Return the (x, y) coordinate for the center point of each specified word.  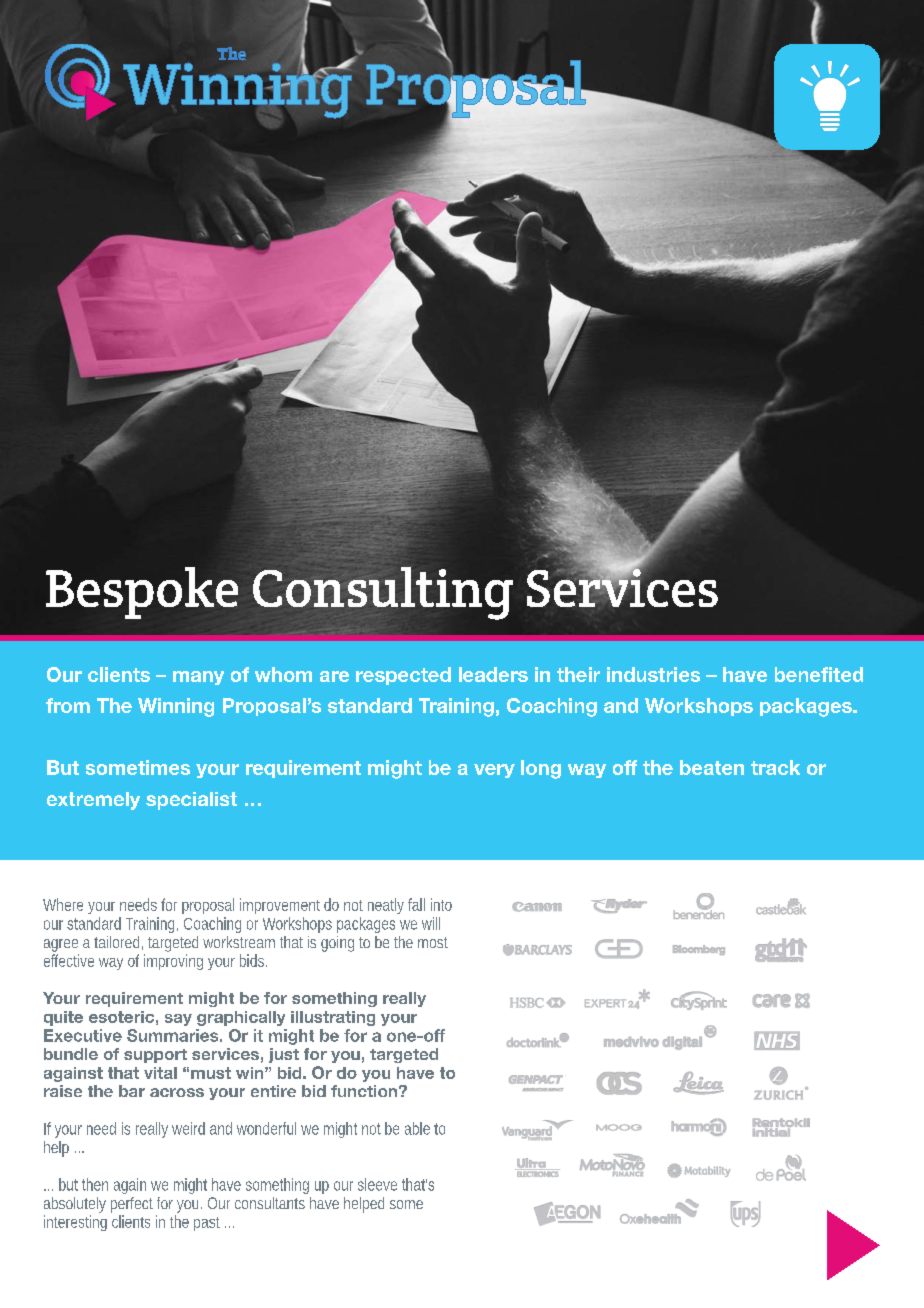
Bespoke (142, 593)
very (494, 771)
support (155, 1056)
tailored (118, 943)
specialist (191, 801)
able (420, 1128)
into (441, 904)
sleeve (377, 1184)
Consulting (383, 593)
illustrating (333, 1018)
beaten (712, 767)
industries (653, 674)
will (431, 923)
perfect (132, 1205)
